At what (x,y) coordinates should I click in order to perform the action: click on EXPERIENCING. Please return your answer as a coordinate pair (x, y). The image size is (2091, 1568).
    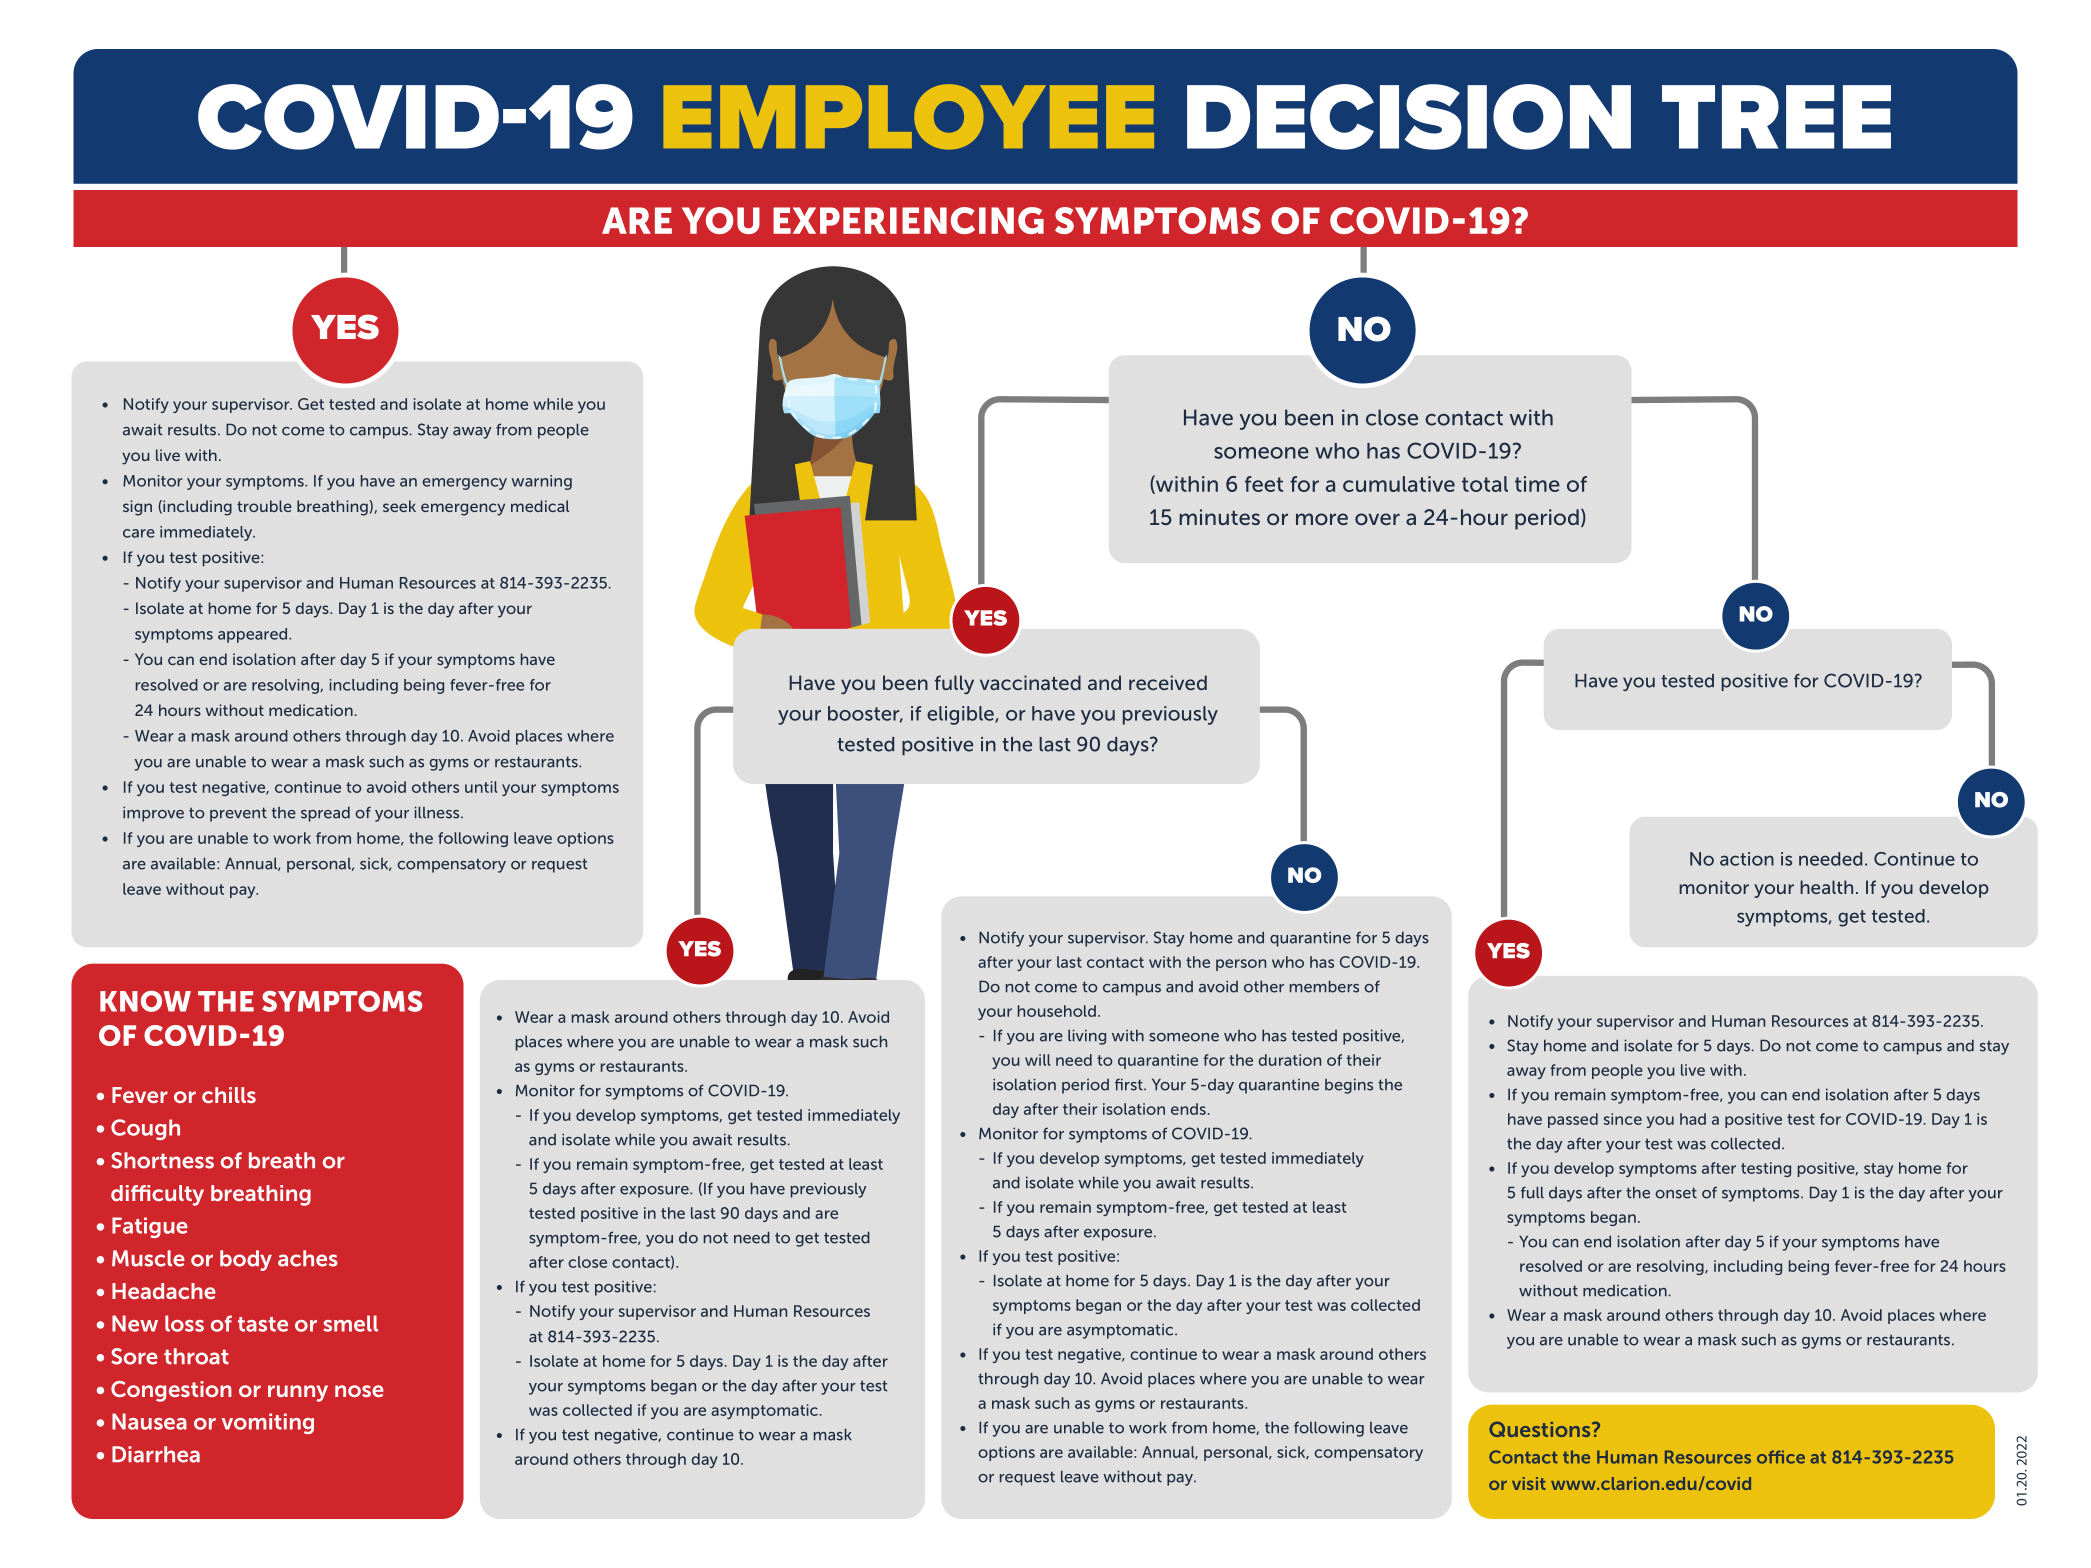
    Looking at the image, I should click on (908, 220).
